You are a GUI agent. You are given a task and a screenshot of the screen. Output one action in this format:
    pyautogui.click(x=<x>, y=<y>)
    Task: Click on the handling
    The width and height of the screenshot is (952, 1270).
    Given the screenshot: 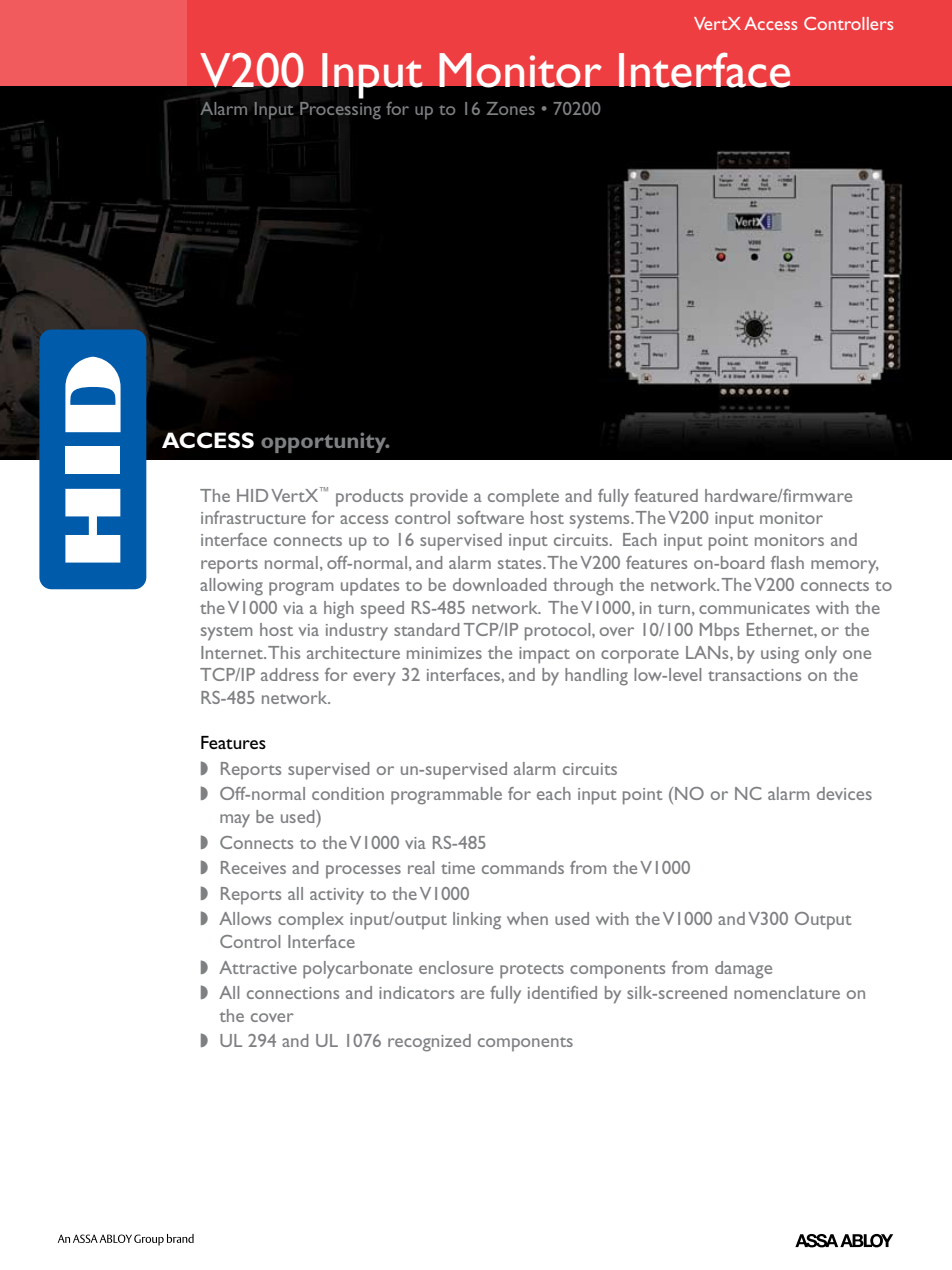 What is the action you would take?
    pyautogui.click(x=596, y=677)
